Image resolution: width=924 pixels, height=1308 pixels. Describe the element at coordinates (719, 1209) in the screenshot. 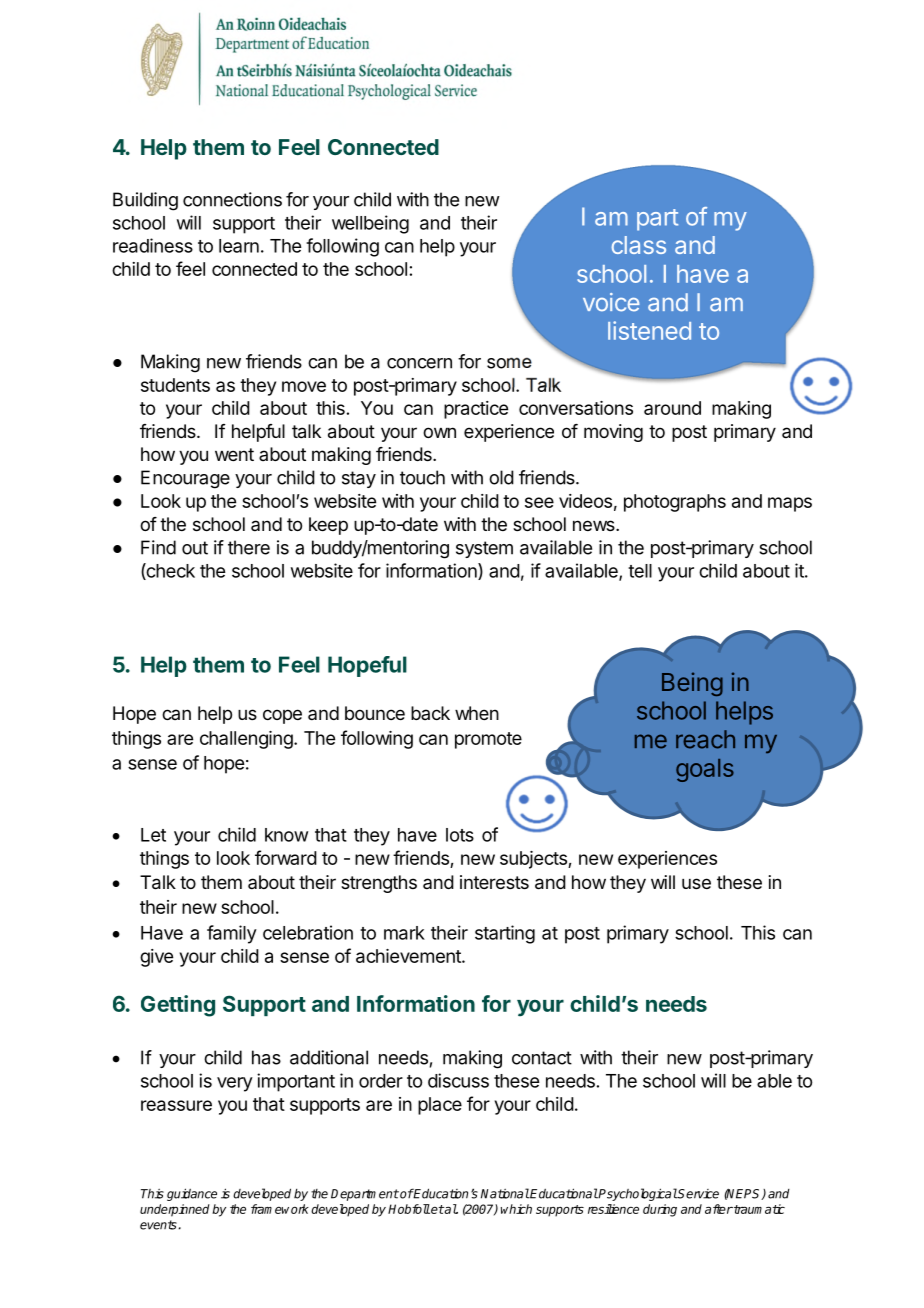

I see `after` at that location.
